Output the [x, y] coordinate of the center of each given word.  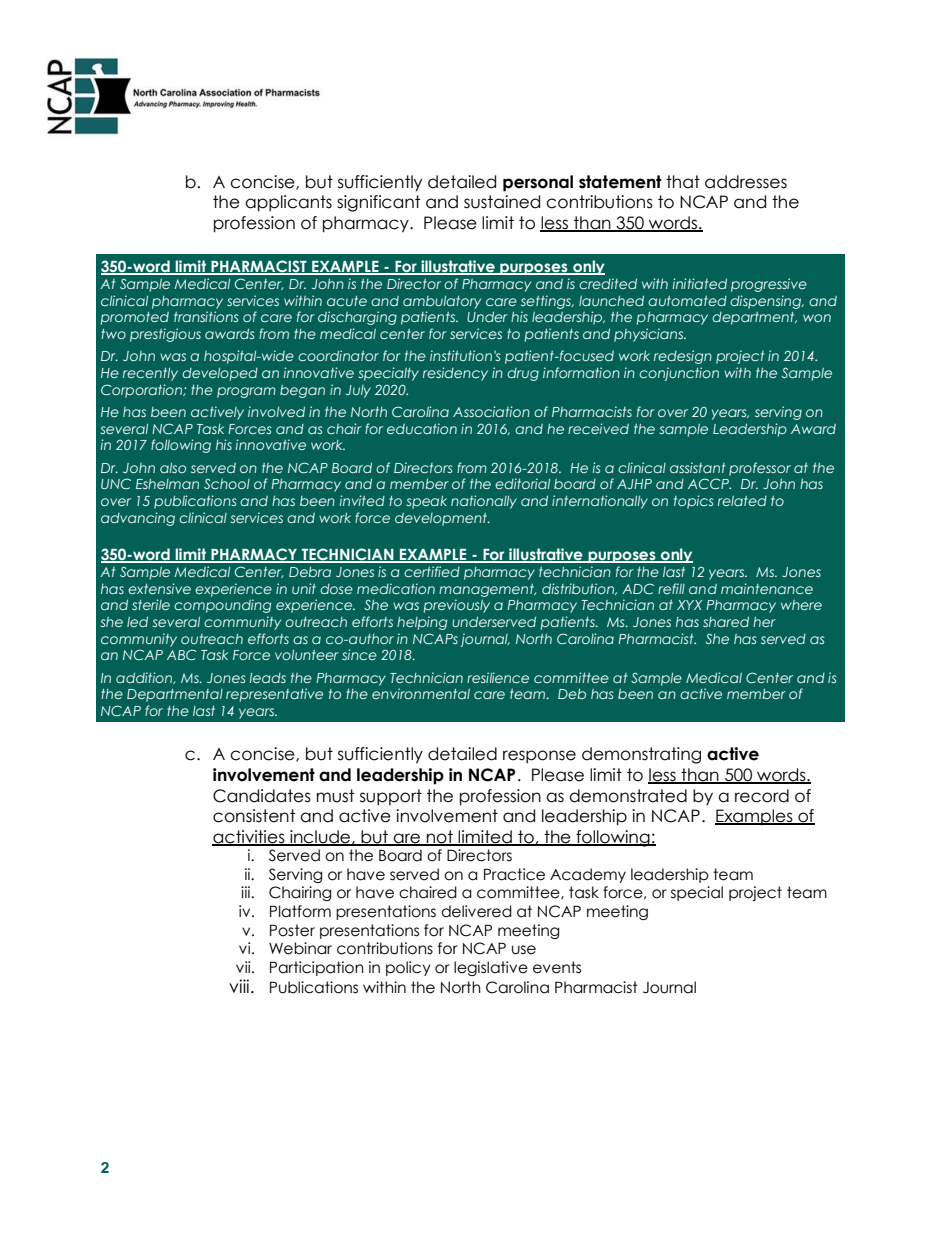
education [422, 428]
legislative [491, 968]
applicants [288, 203]
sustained [502, 202]
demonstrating [641, 755]
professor [760, 469]
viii [240, 986]
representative [274, 695]
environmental [421, 693]
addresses [746, 182]
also [173, 468]
